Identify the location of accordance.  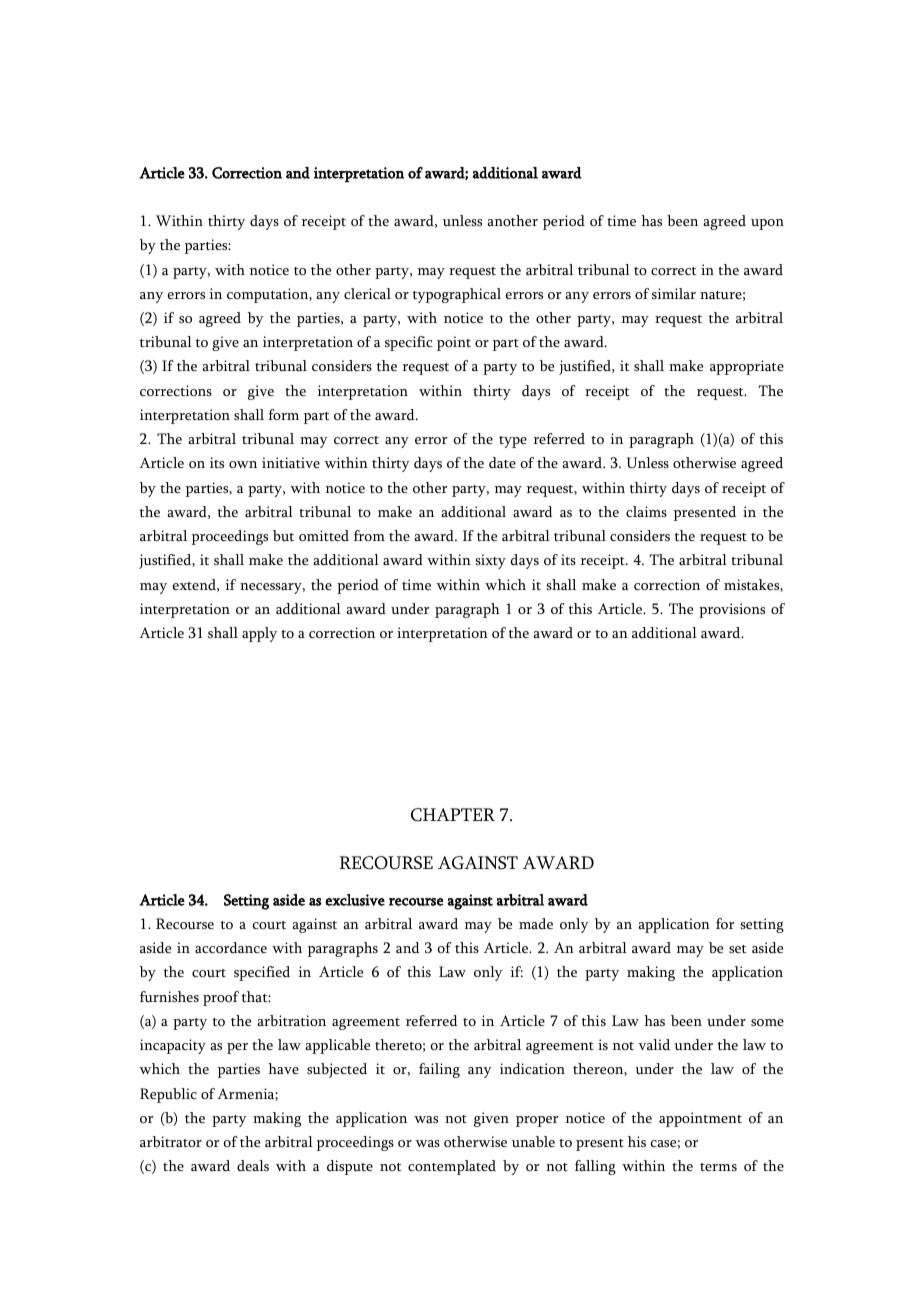
(231, 947).
